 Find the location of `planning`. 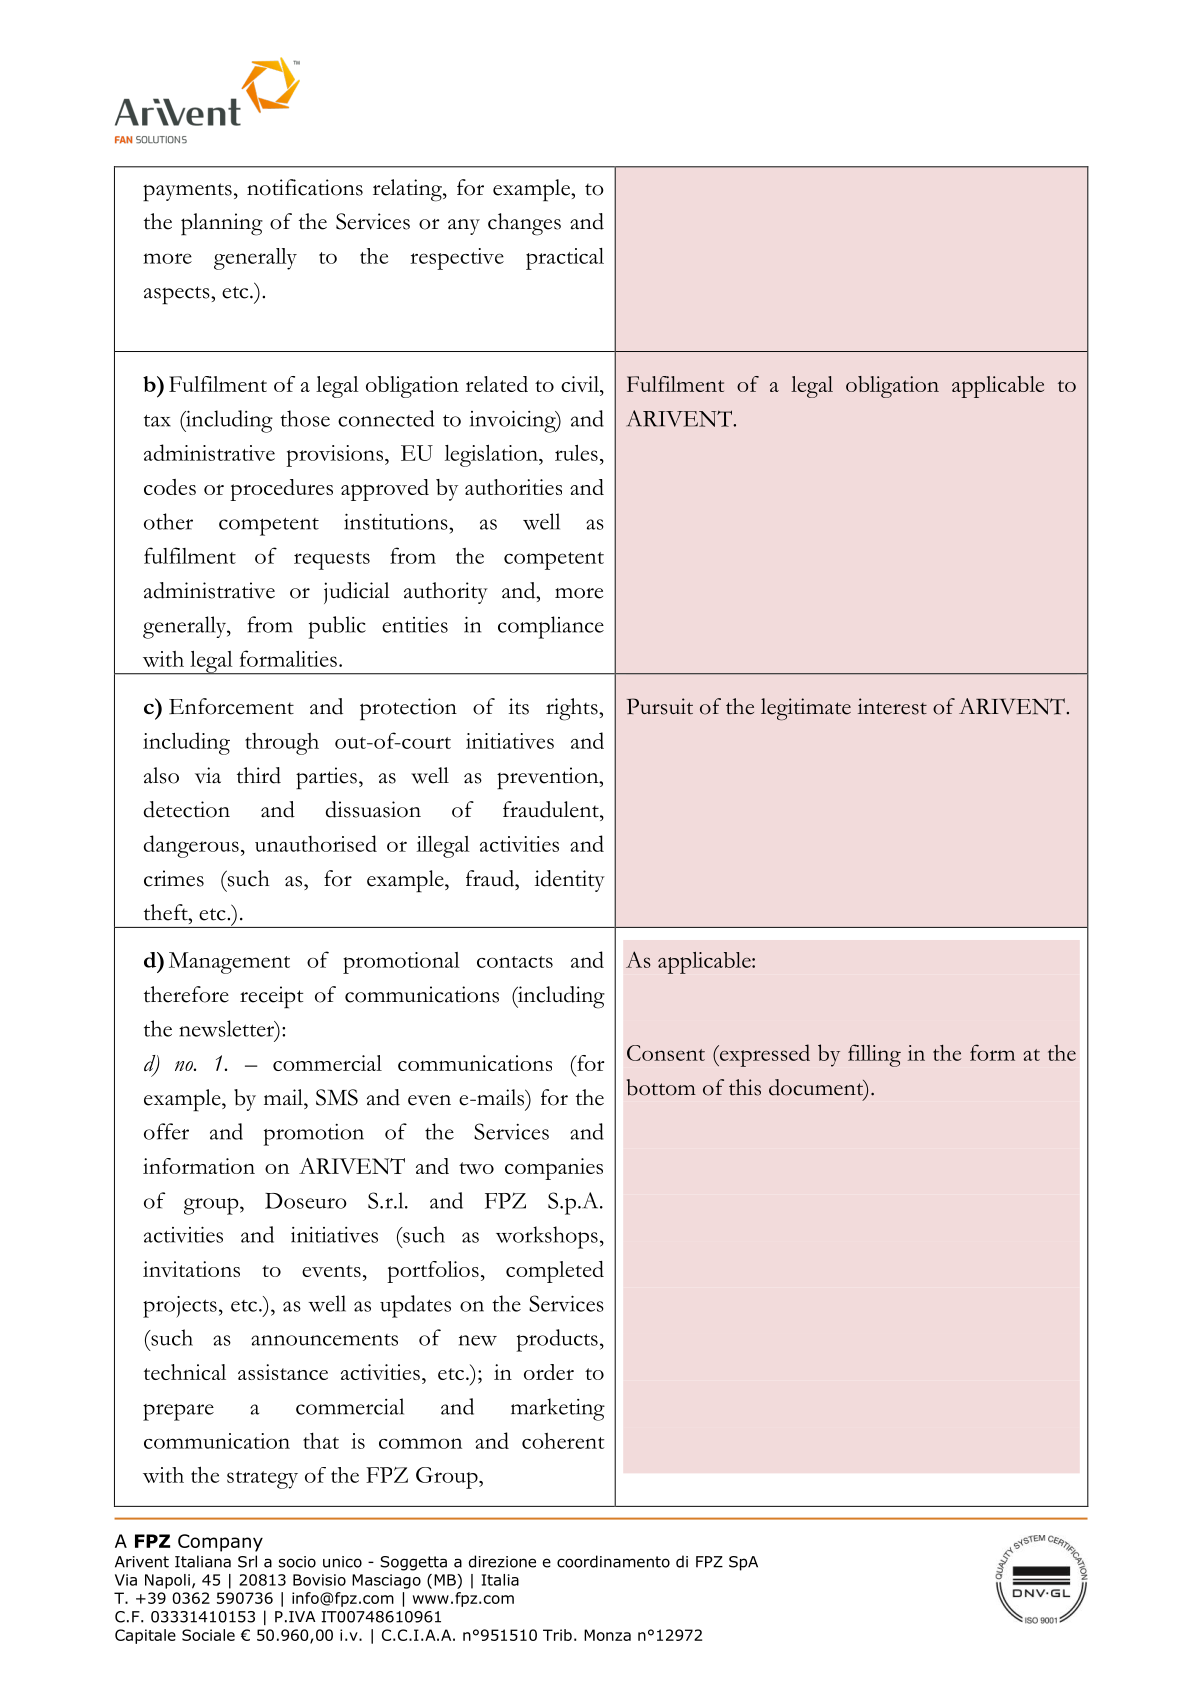

planning is located at coordinates (222, 224).
